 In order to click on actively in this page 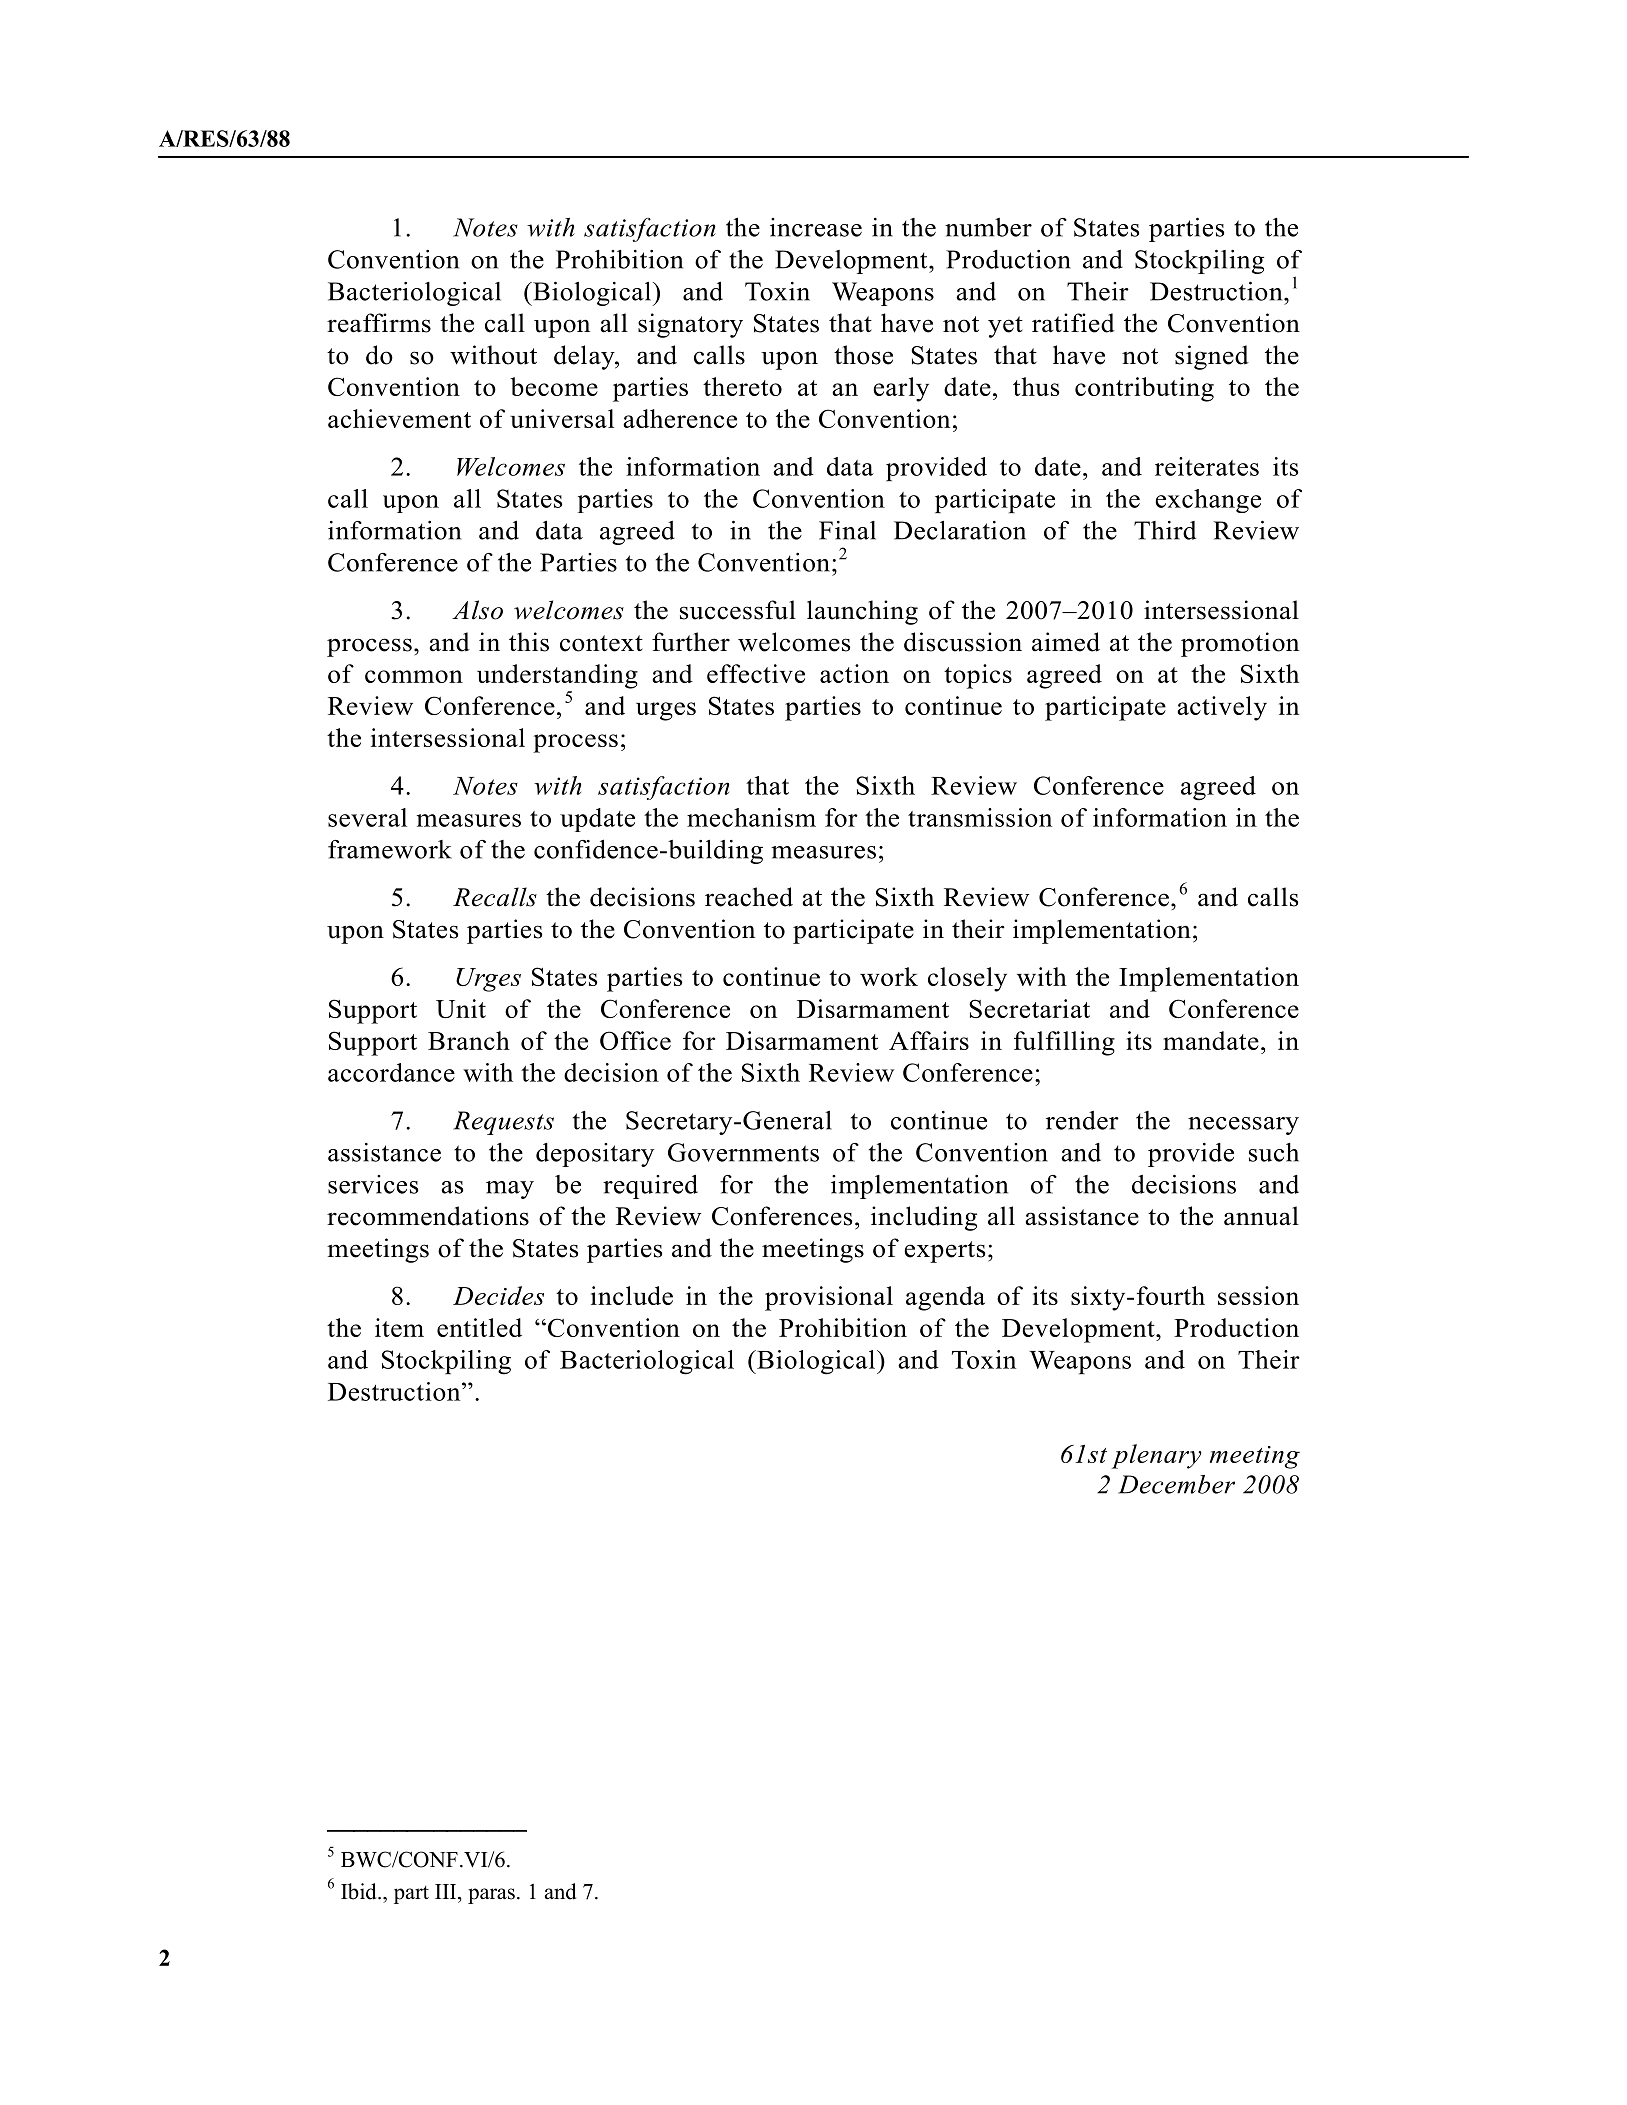, I will do `click(1222, 708)`.
